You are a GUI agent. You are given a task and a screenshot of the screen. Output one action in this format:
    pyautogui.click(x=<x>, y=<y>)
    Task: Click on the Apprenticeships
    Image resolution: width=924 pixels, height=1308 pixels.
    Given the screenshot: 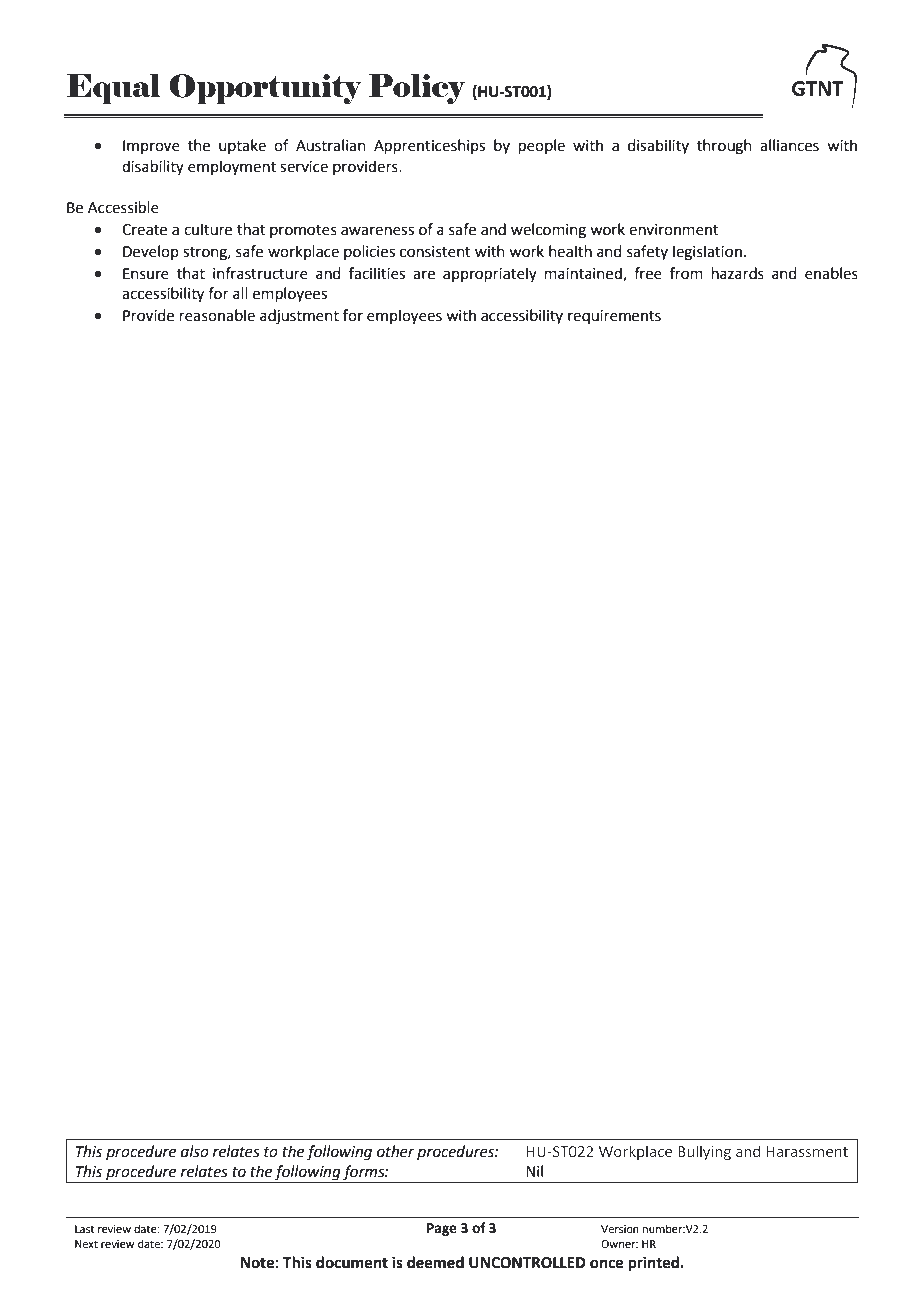 What is the action you would take?
    pyautogui.click(x=429, y=146)
